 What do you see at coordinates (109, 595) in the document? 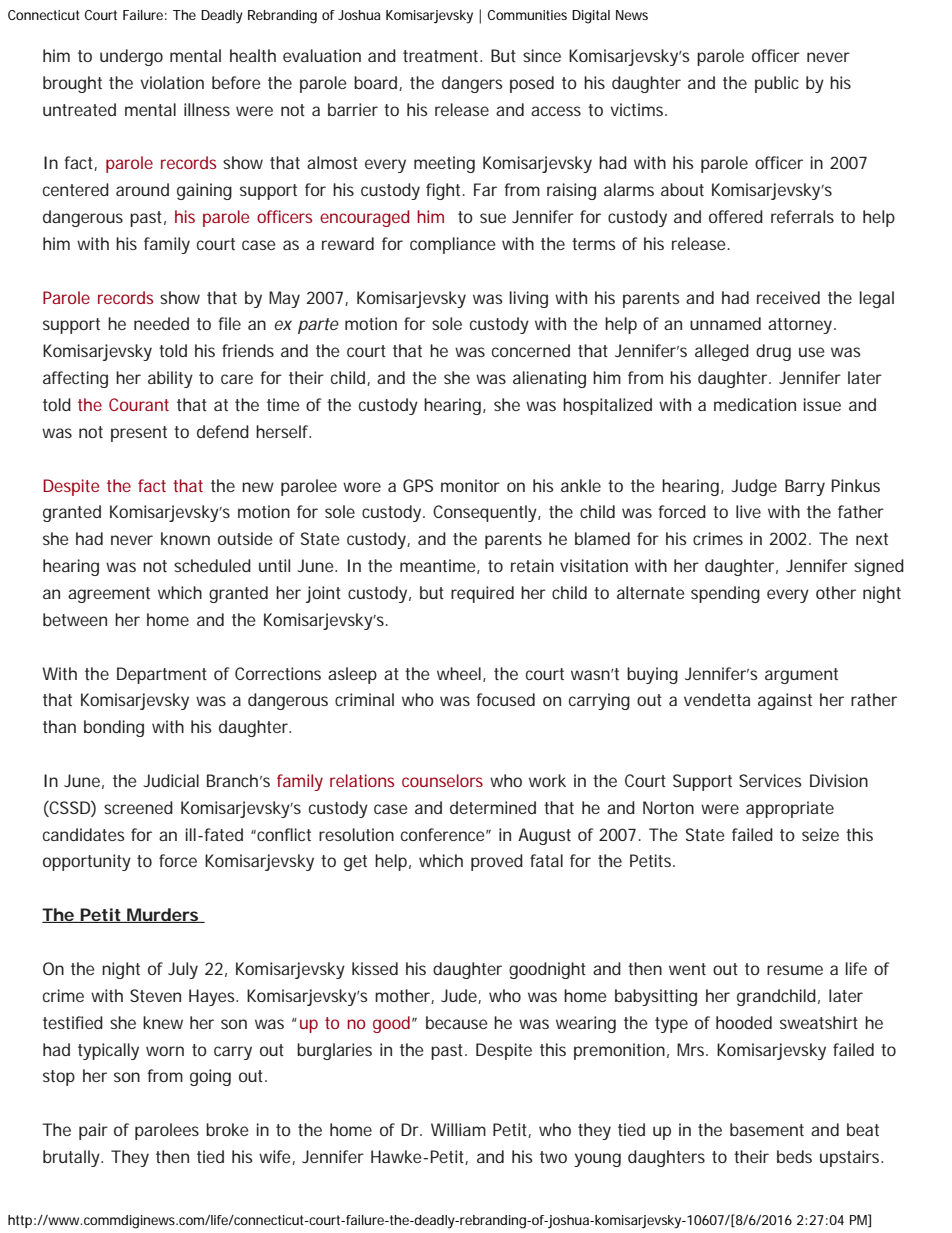
I see `agreement` at bounding box center [109, 595].
